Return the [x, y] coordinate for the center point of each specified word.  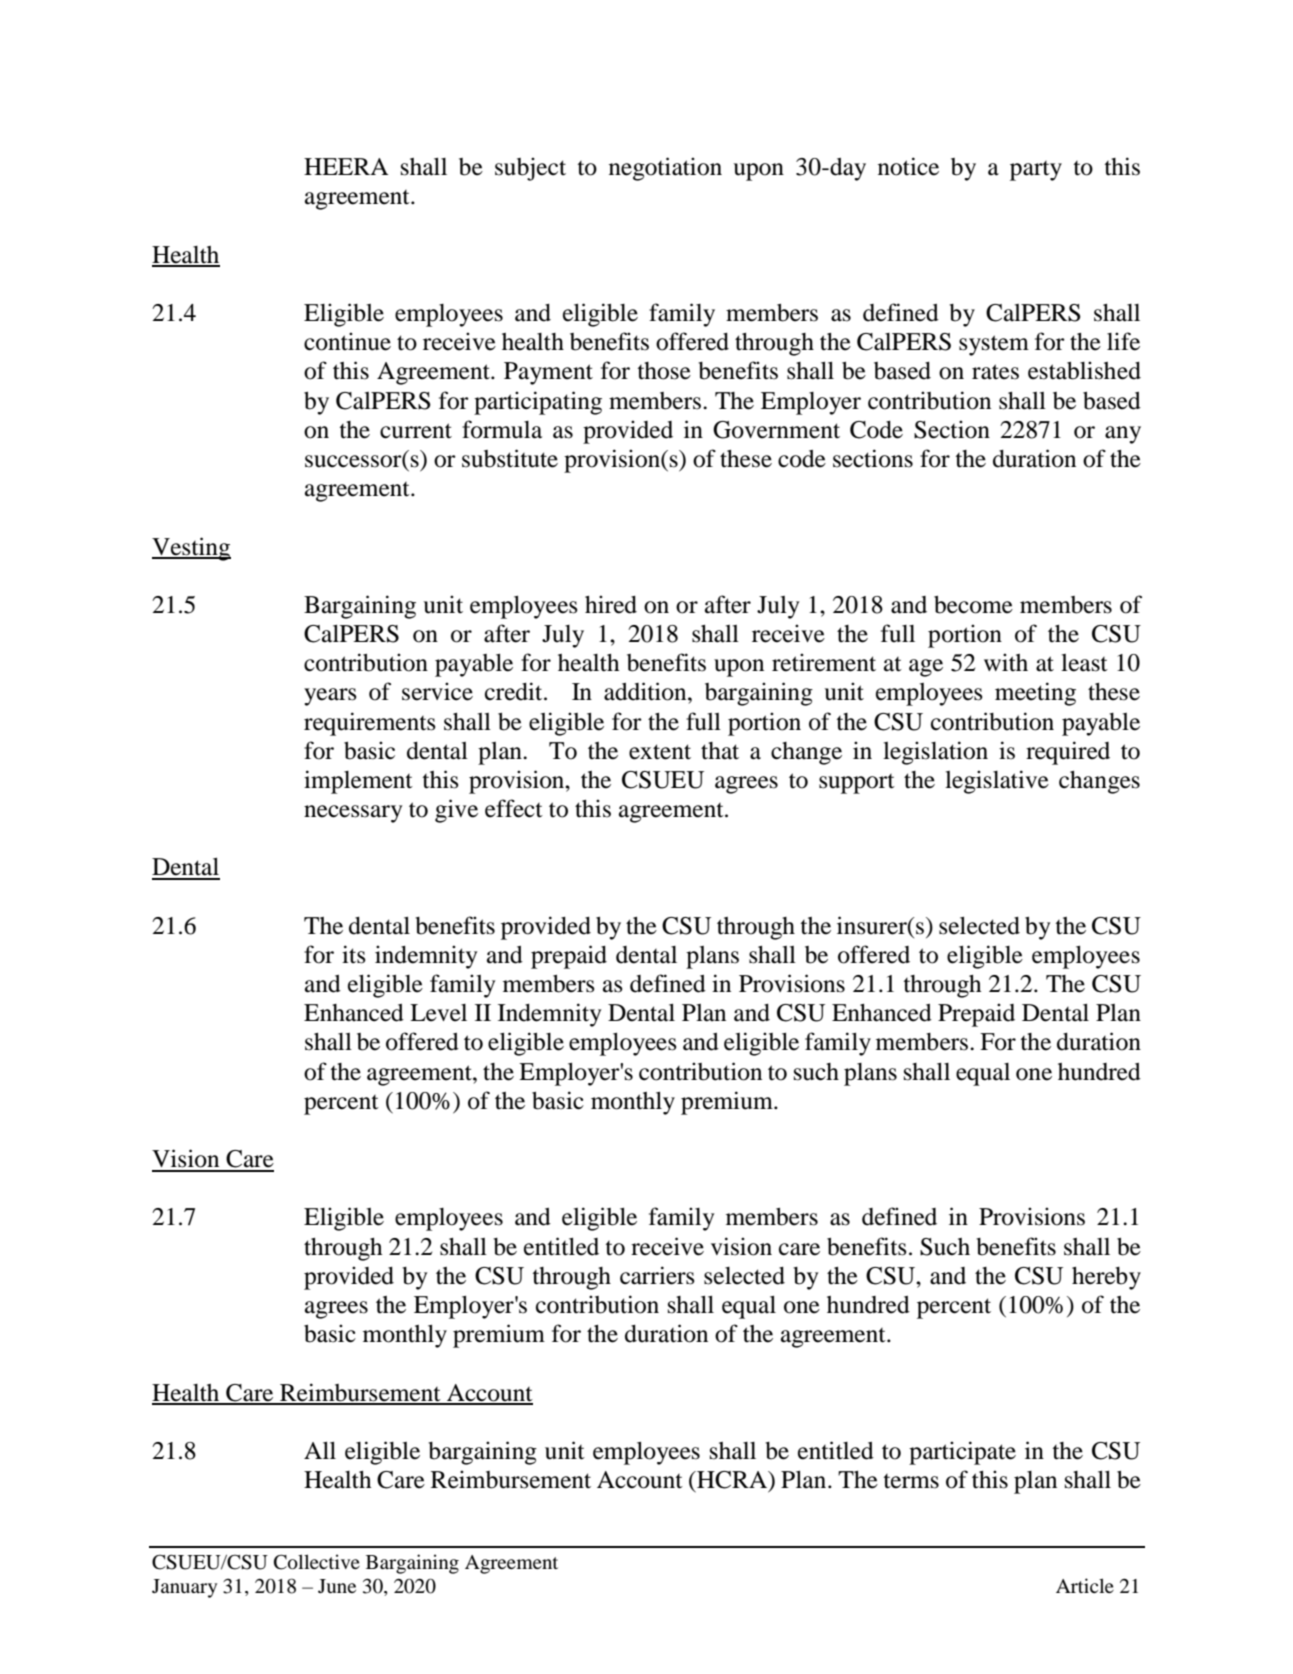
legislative [997, 782]
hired [611, 604]
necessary [353, 814]
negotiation [665, 169]
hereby [1106, 1278]
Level [438, 1013]
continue [347, 341]
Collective [317, 1562]
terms [911, 1481]
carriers [657, 1275]
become [973, 605]
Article [1085, 1585]
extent [660, 752]
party [1036, 171]
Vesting [191, 549]
